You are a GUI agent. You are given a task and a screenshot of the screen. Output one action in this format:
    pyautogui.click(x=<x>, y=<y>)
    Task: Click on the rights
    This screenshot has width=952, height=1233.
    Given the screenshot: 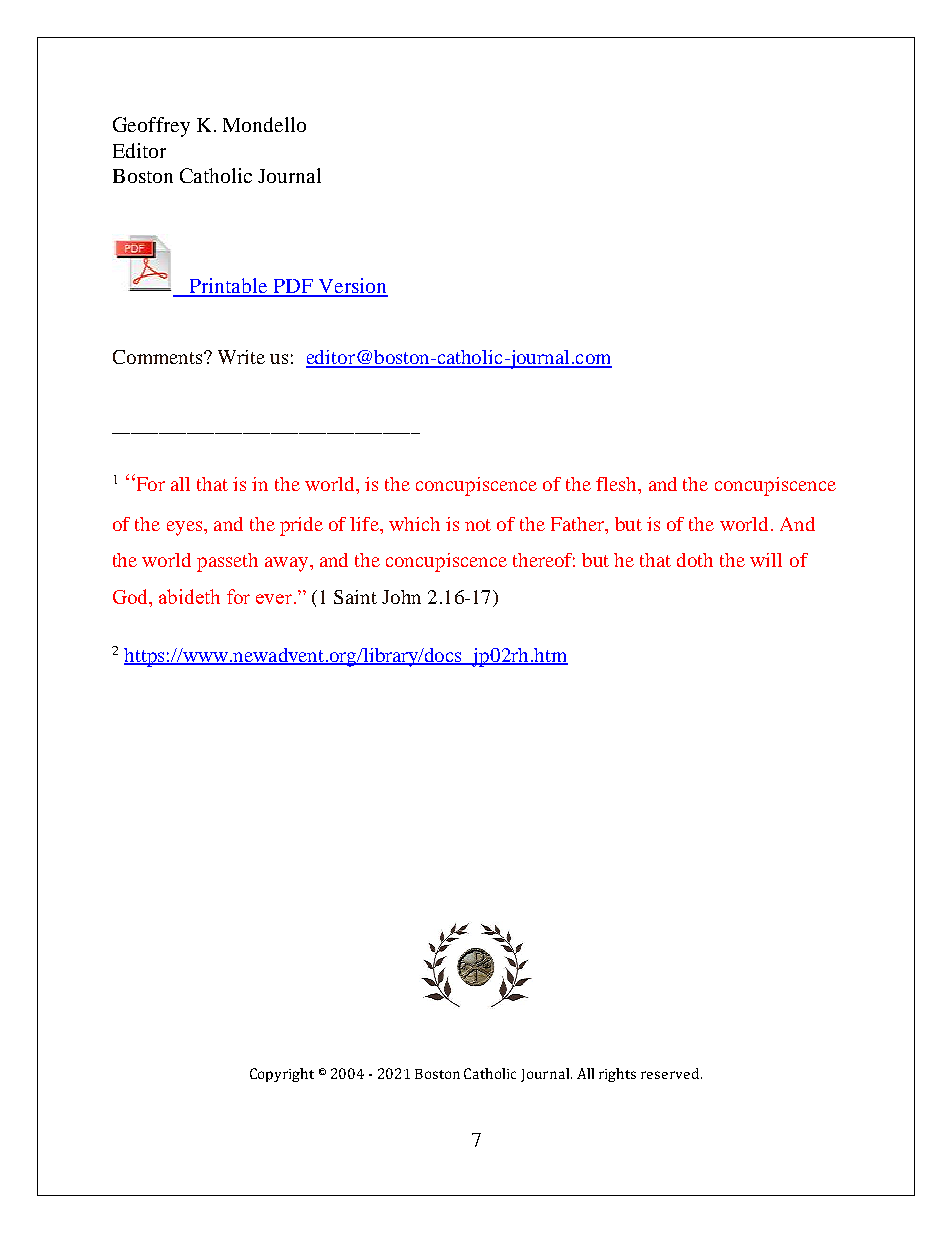 What is the action you would take?
    pyautogui.click(x=617, y=1075)
